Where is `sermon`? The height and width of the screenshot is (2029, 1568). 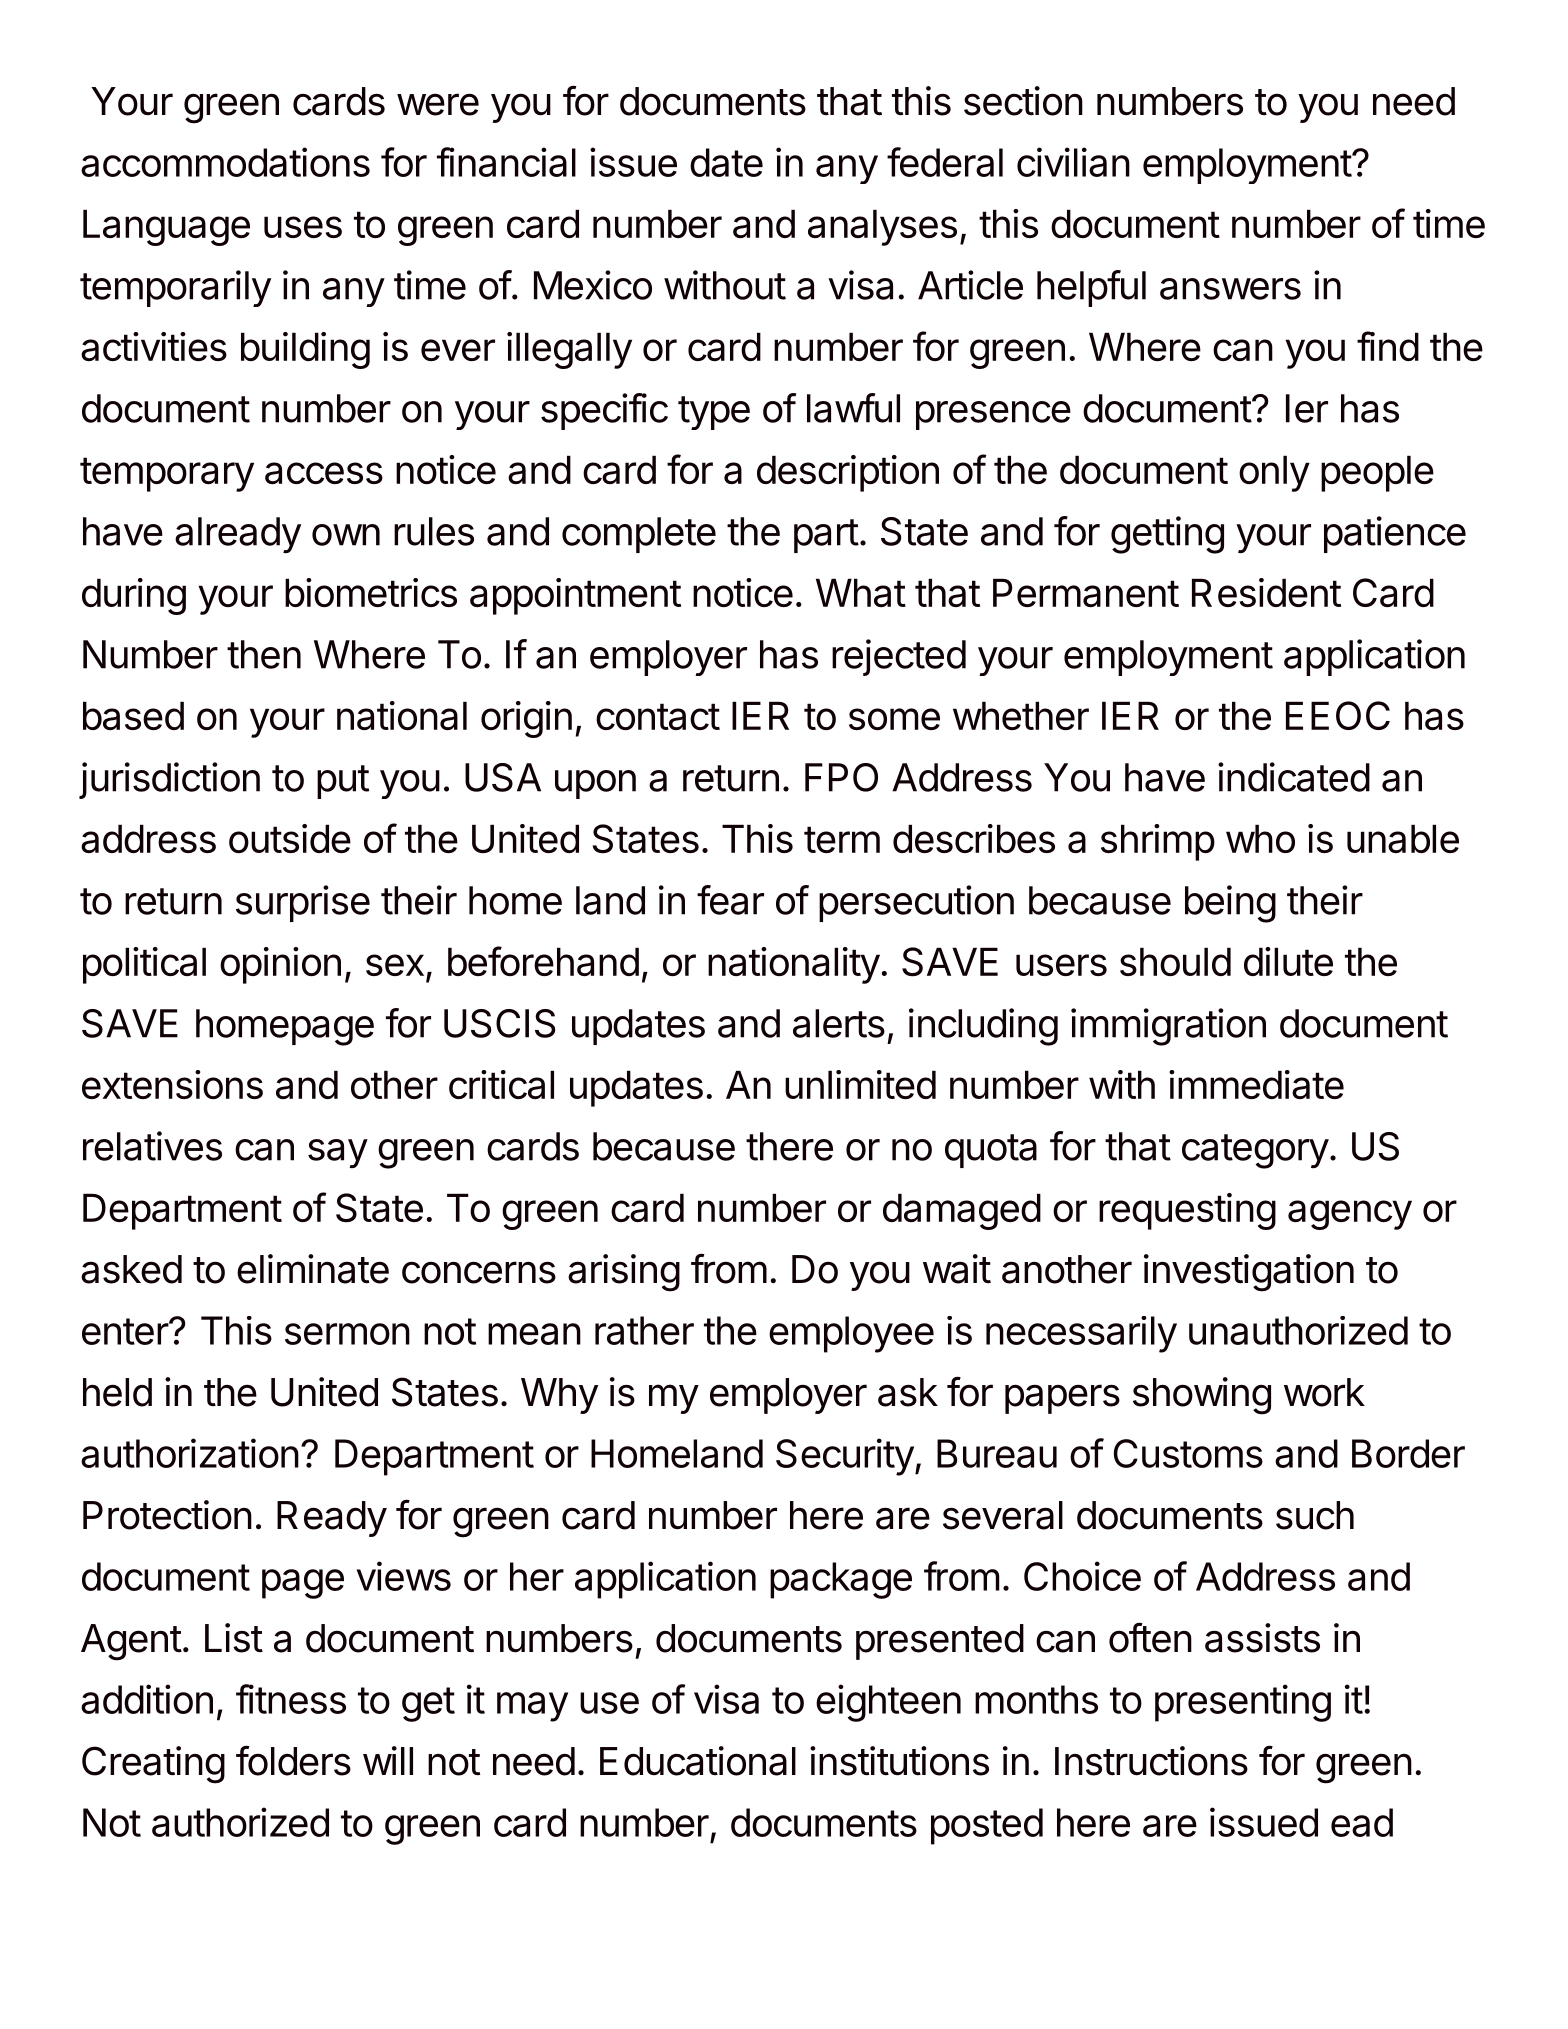
sermon is located at coordinates (347, 1334).
